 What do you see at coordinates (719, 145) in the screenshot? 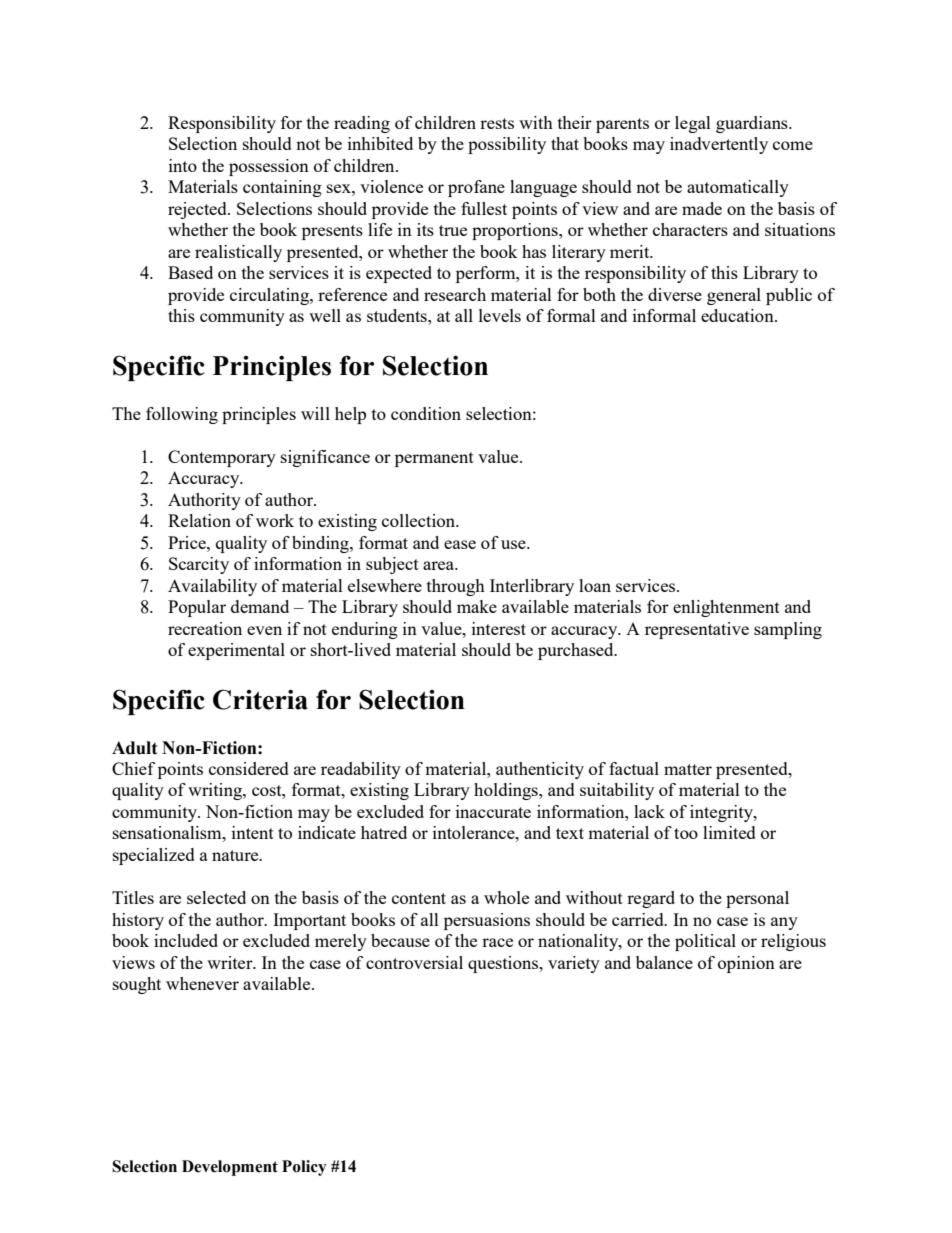
I see `inadvertently` at bounding box center [719, 145].
